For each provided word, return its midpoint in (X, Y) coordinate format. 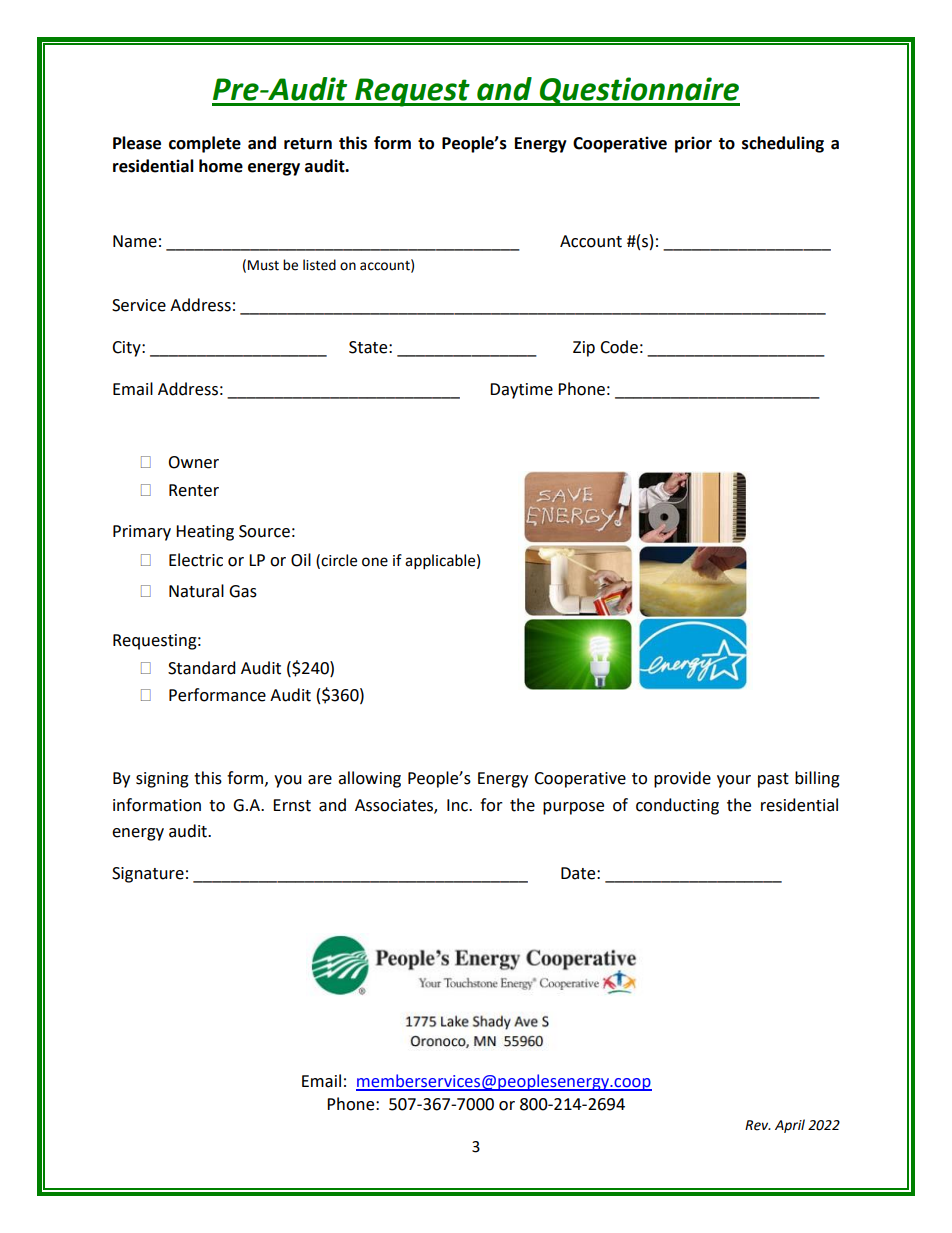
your (734, 781)
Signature (148, 875)
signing (162, 780)
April (790, 1126)
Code (619, 347)
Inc (458, 805)
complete (205, 144)
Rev (758, 1125)
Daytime (521, 391)
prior (693, 144)
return (308, 144)
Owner (193, 462)
